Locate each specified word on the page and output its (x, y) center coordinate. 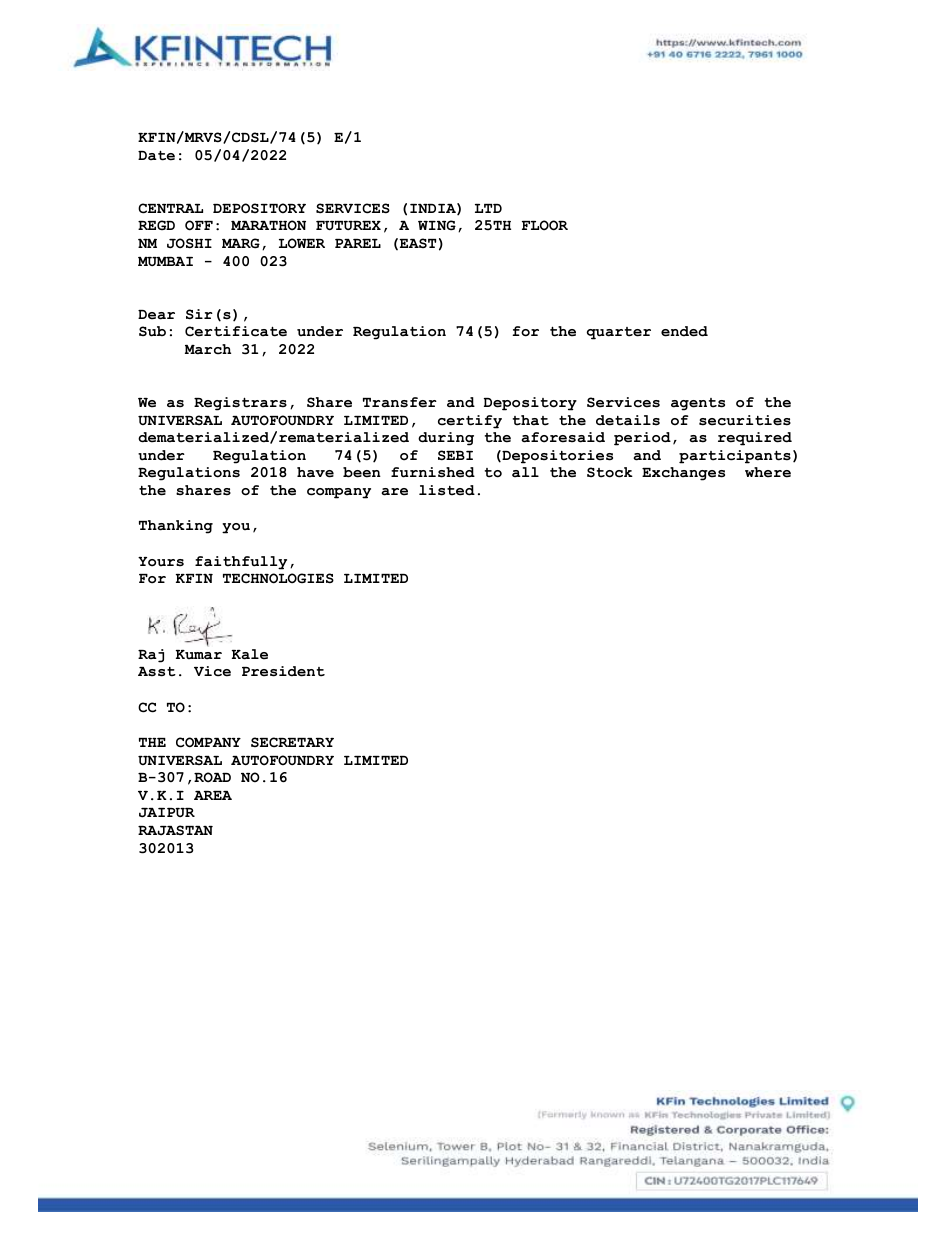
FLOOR (545, 225)
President (283, 671)
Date (156, 155)
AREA (213, 795)
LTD (488, 208)
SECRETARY (292, 742)
